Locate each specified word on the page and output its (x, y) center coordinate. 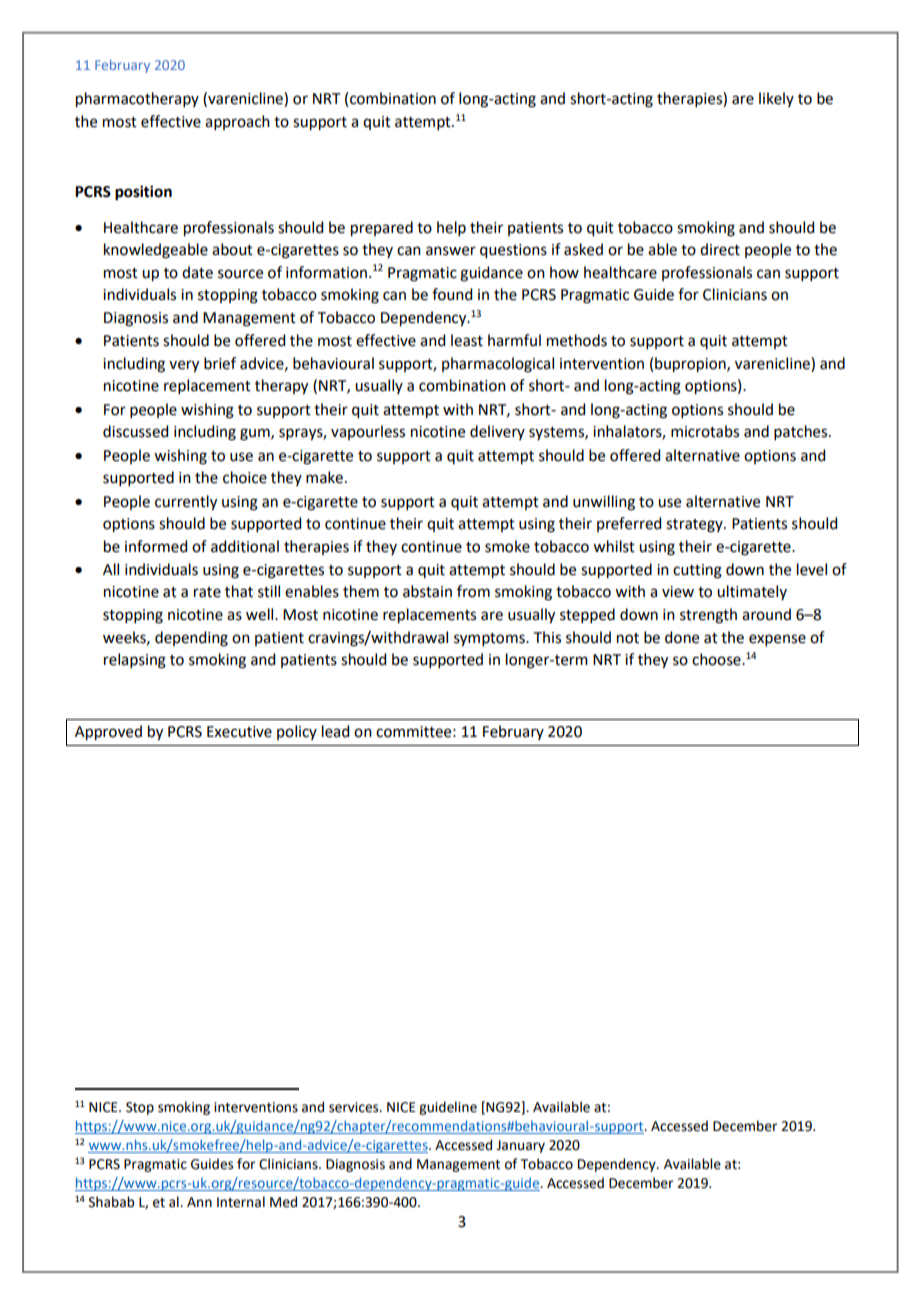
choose (717, 659)
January (520, 1146)
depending (191, 639)
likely (776, 99)
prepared (382, 229)
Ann (199, 1202)
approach (237, 122)
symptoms (490, 640)
